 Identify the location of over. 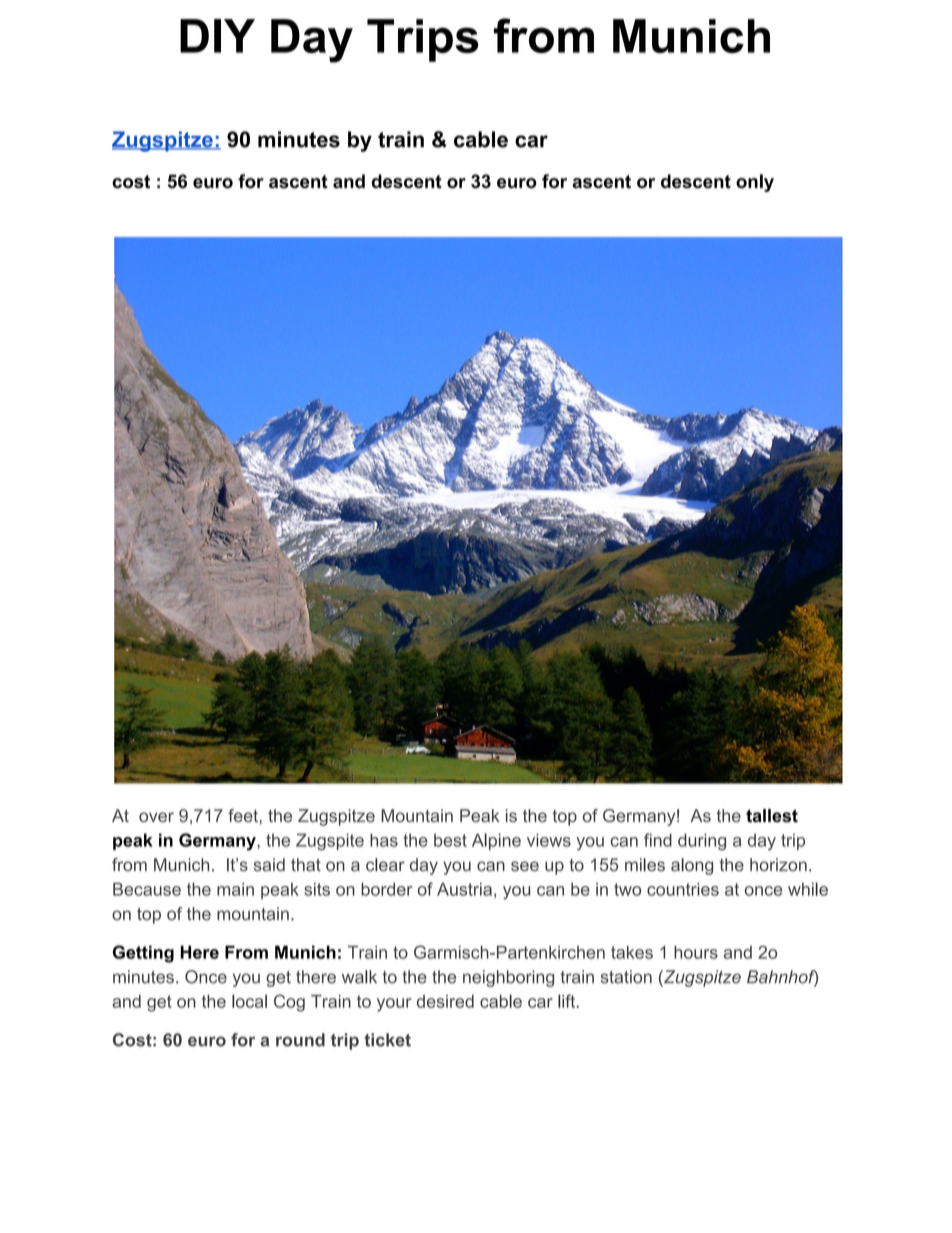
(156, 817).
